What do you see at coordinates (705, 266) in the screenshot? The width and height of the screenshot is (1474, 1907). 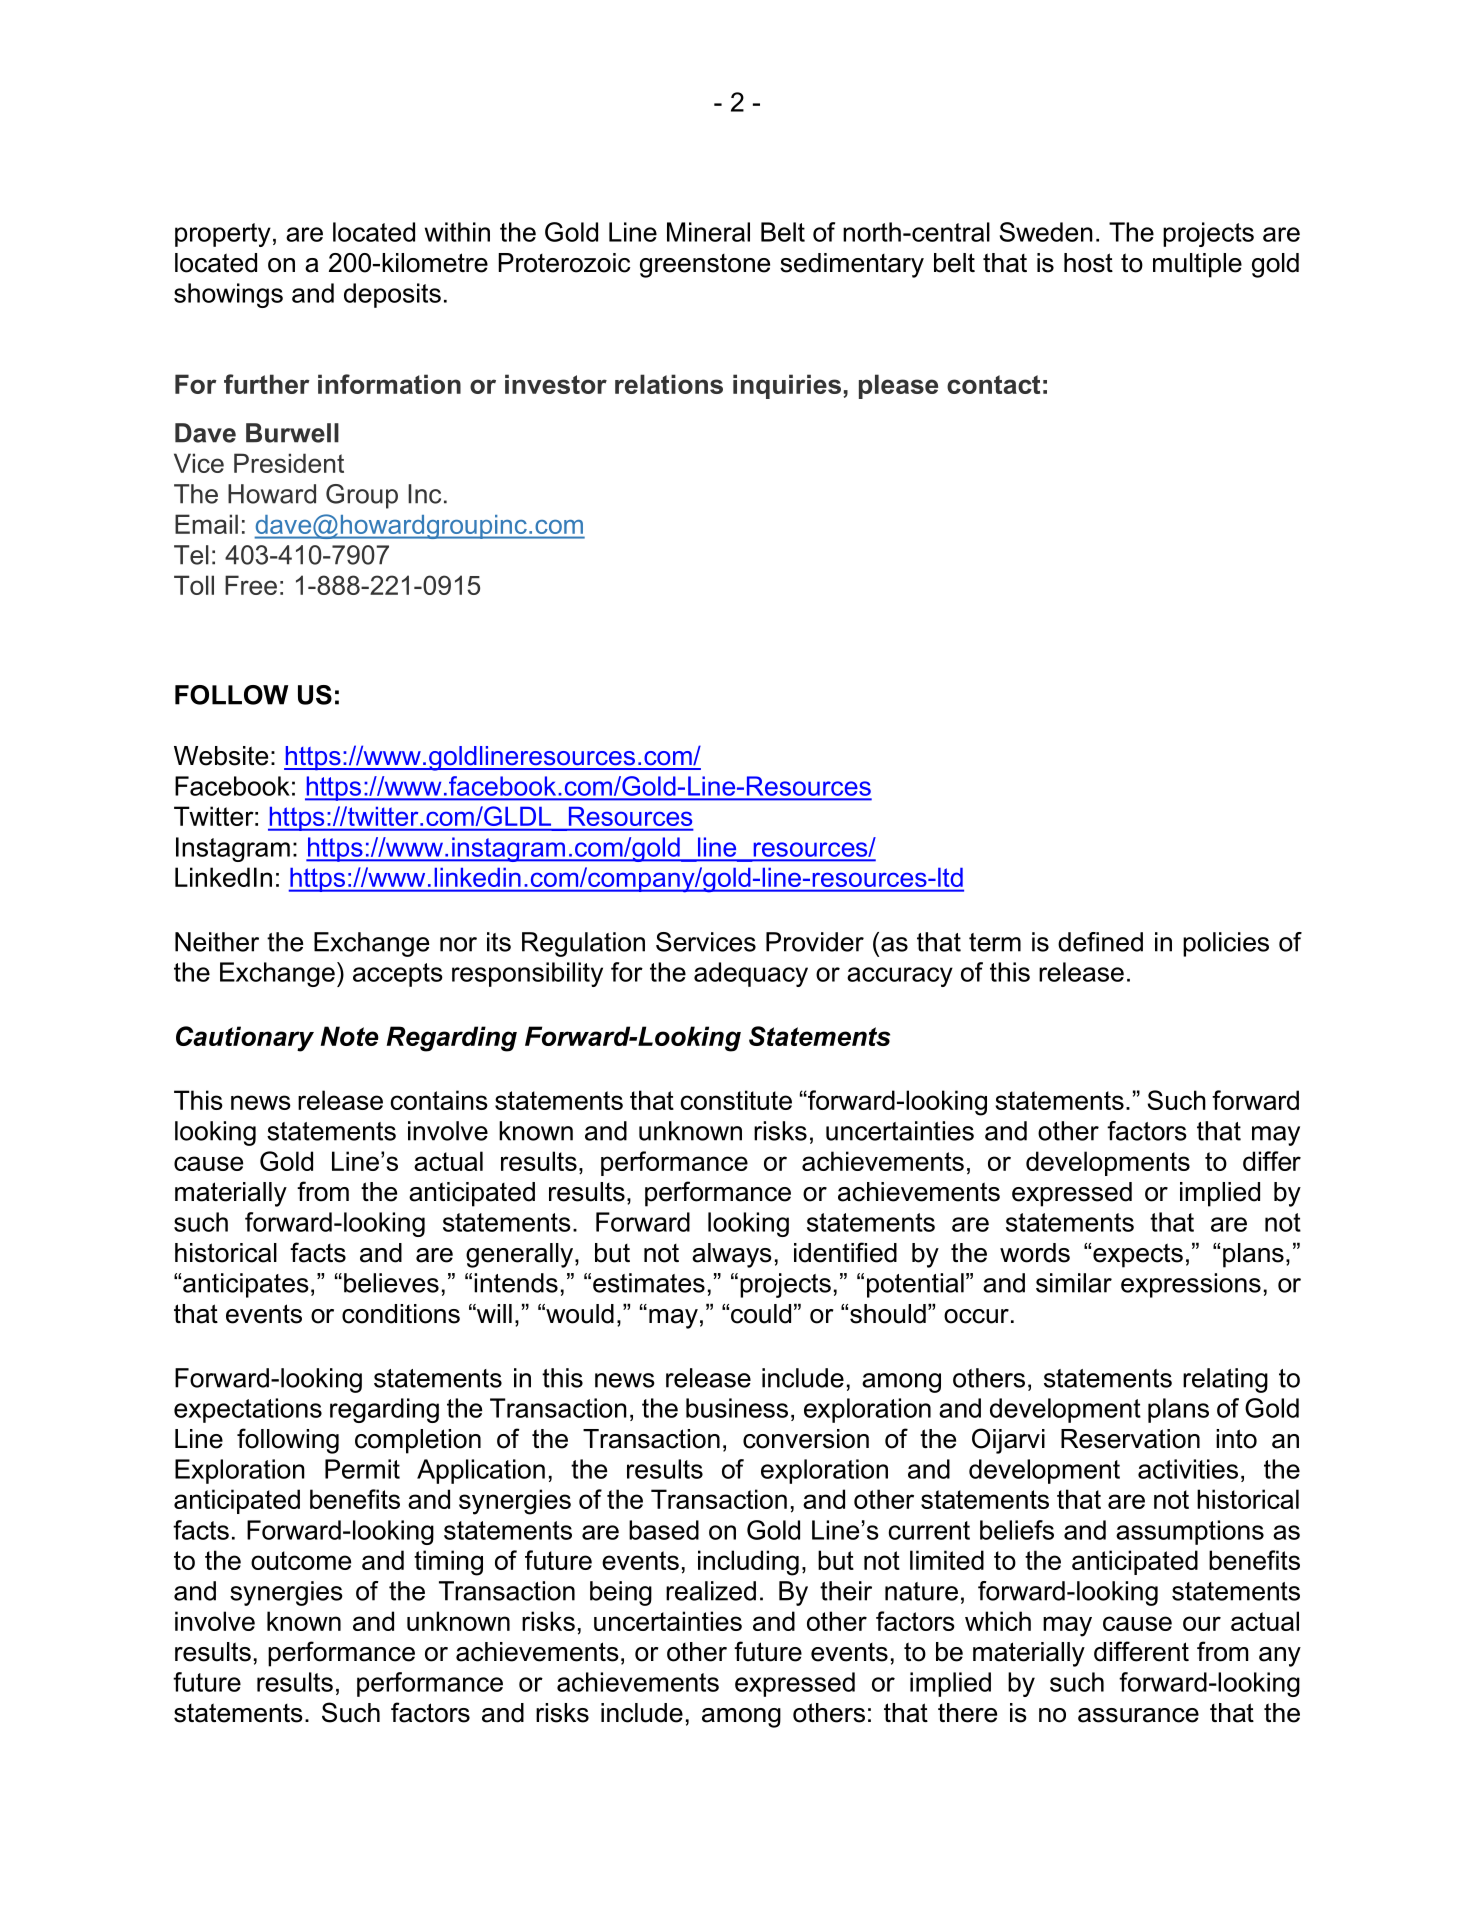 I see `greenstone` at bounding box center [705, 266].
